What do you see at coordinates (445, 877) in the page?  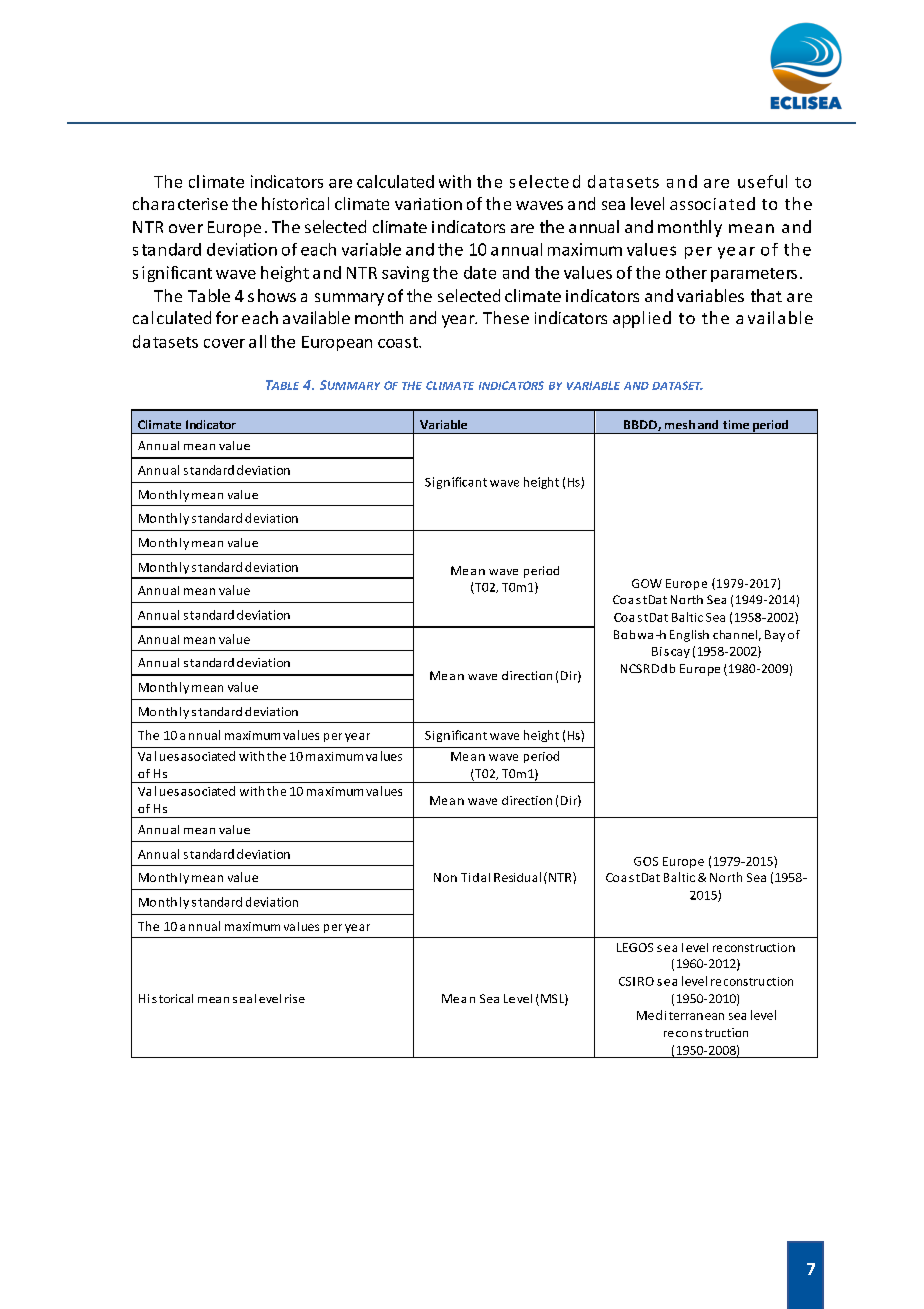 I see `Non` at bounding box center [445, 877].
